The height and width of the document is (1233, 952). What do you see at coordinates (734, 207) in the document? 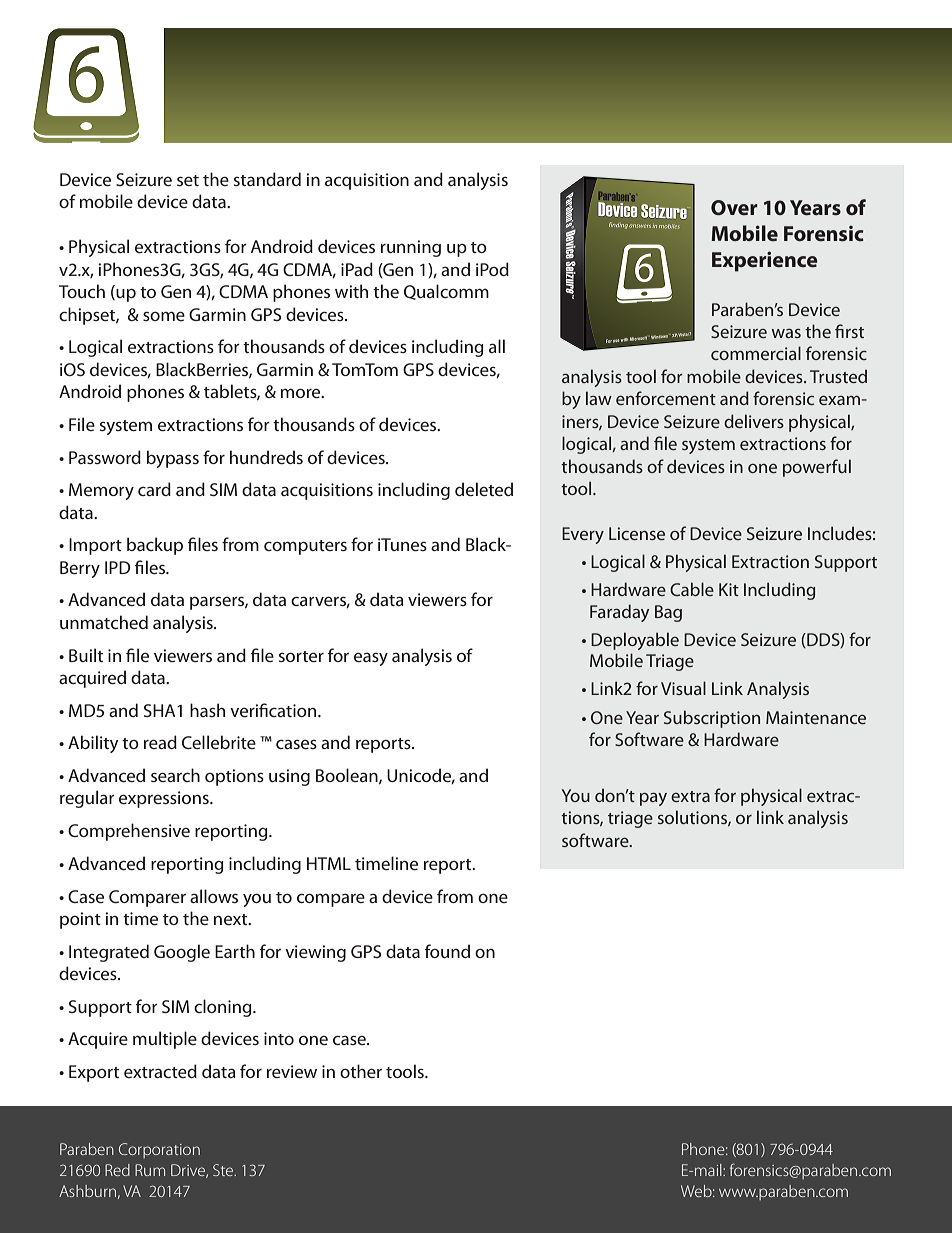
I see `Over` at bounding box center [734, 207].
